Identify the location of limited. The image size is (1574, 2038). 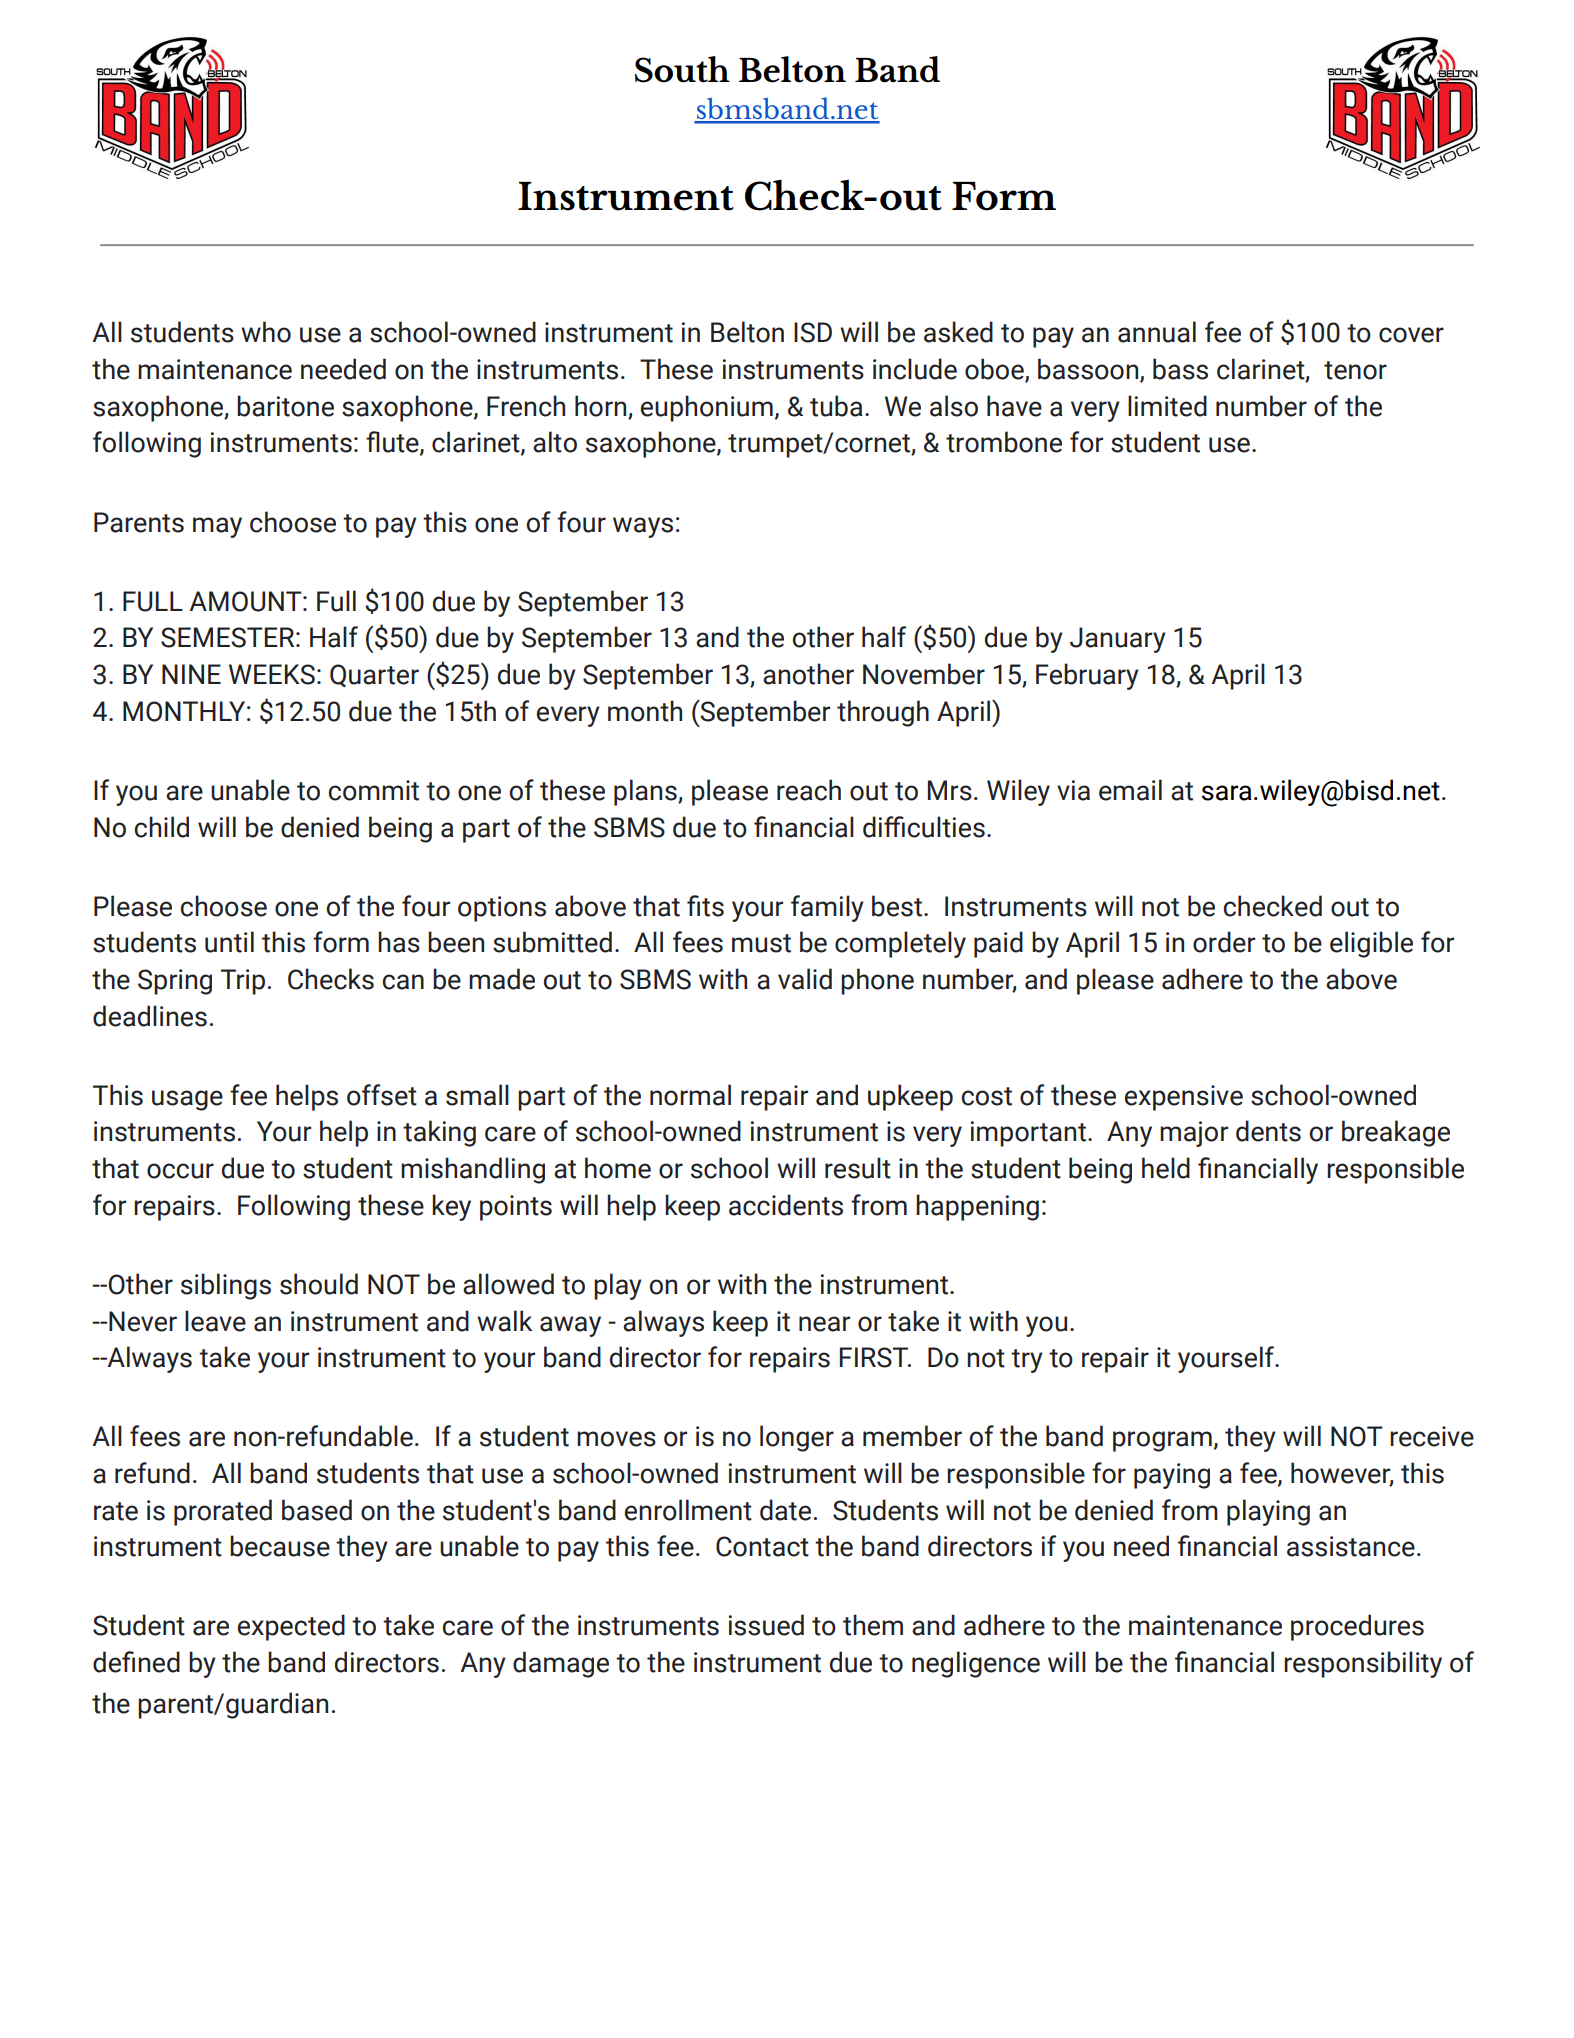
(1167, 406).
